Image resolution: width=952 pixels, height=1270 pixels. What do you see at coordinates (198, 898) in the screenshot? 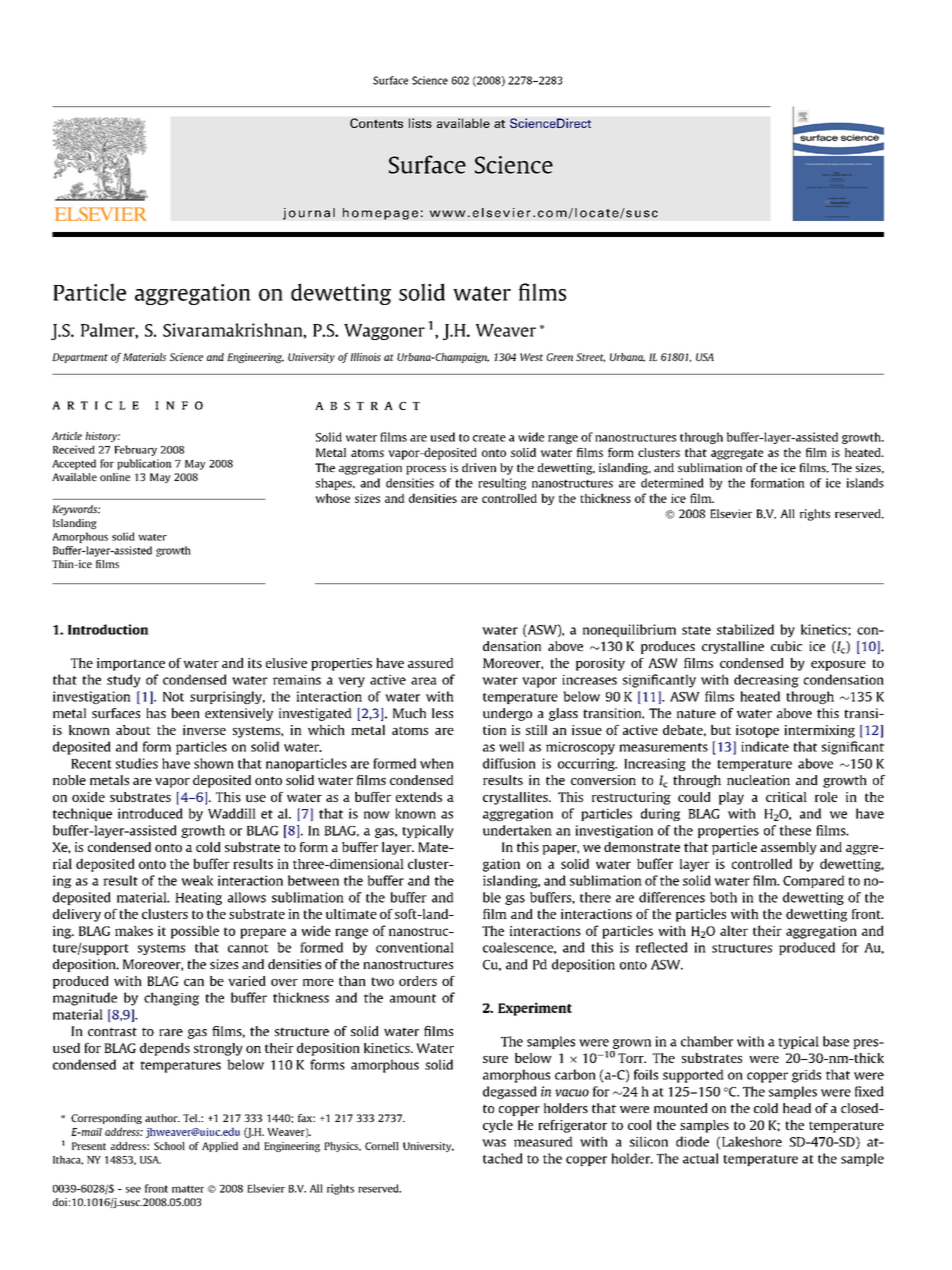
I see `Heating` at bounding box center [198, 898].
